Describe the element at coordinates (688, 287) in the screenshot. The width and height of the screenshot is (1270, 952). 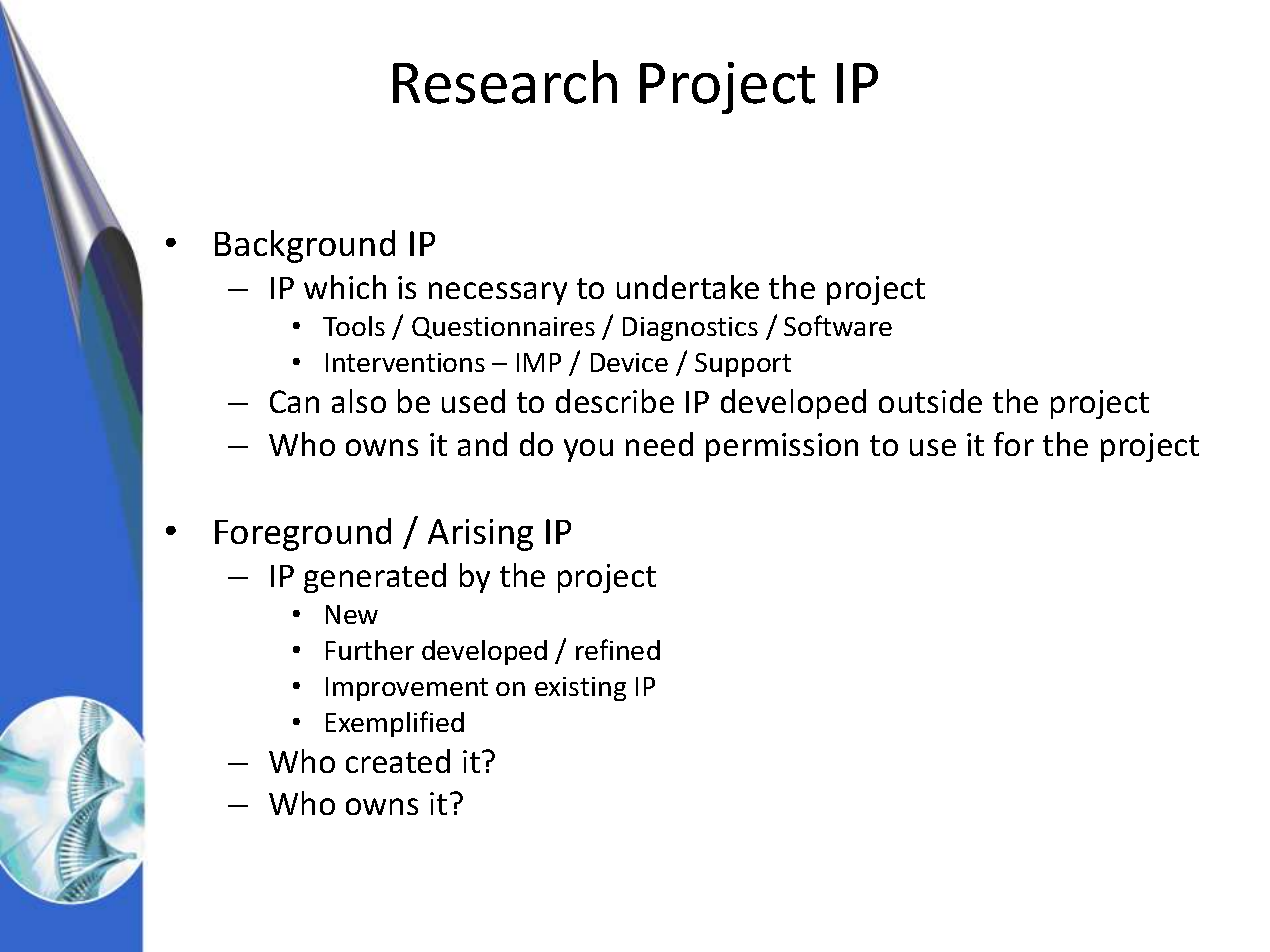
I see `undertake` at that location.
